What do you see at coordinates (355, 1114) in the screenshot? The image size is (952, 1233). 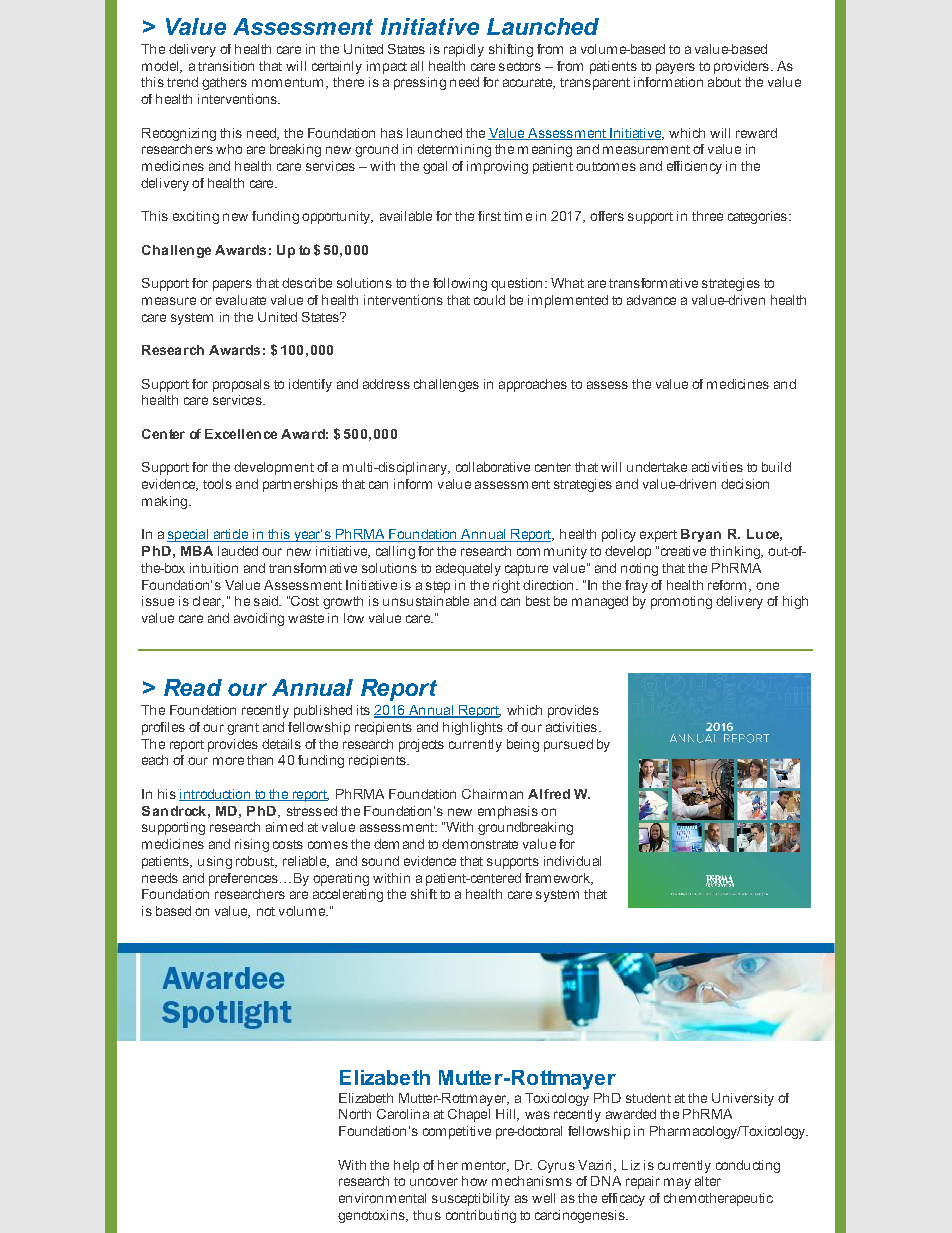 I see `North` at bounding box center [355, 1114].
